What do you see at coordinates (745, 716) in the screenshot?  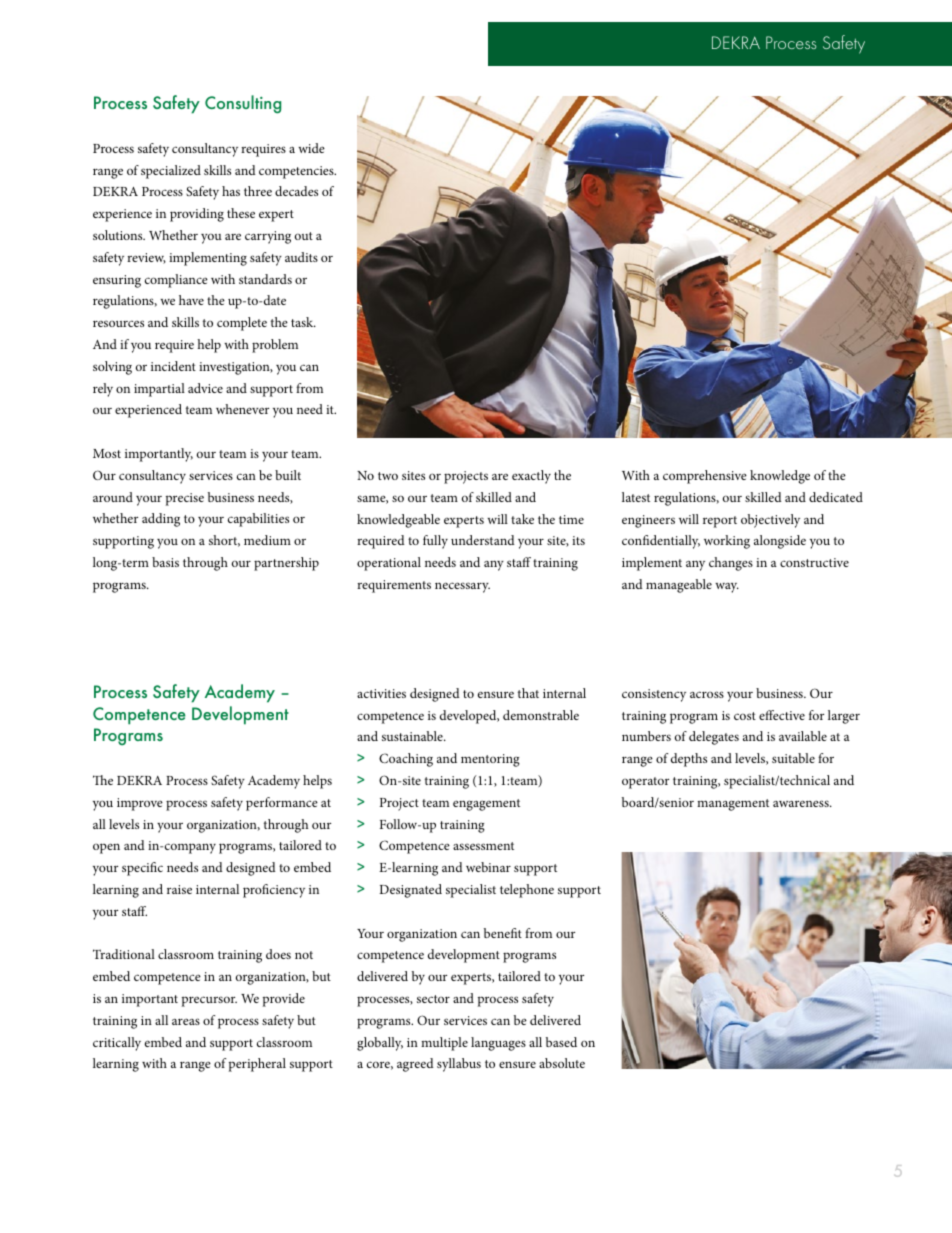 I see `cost` at bounding box center [745, 716].
